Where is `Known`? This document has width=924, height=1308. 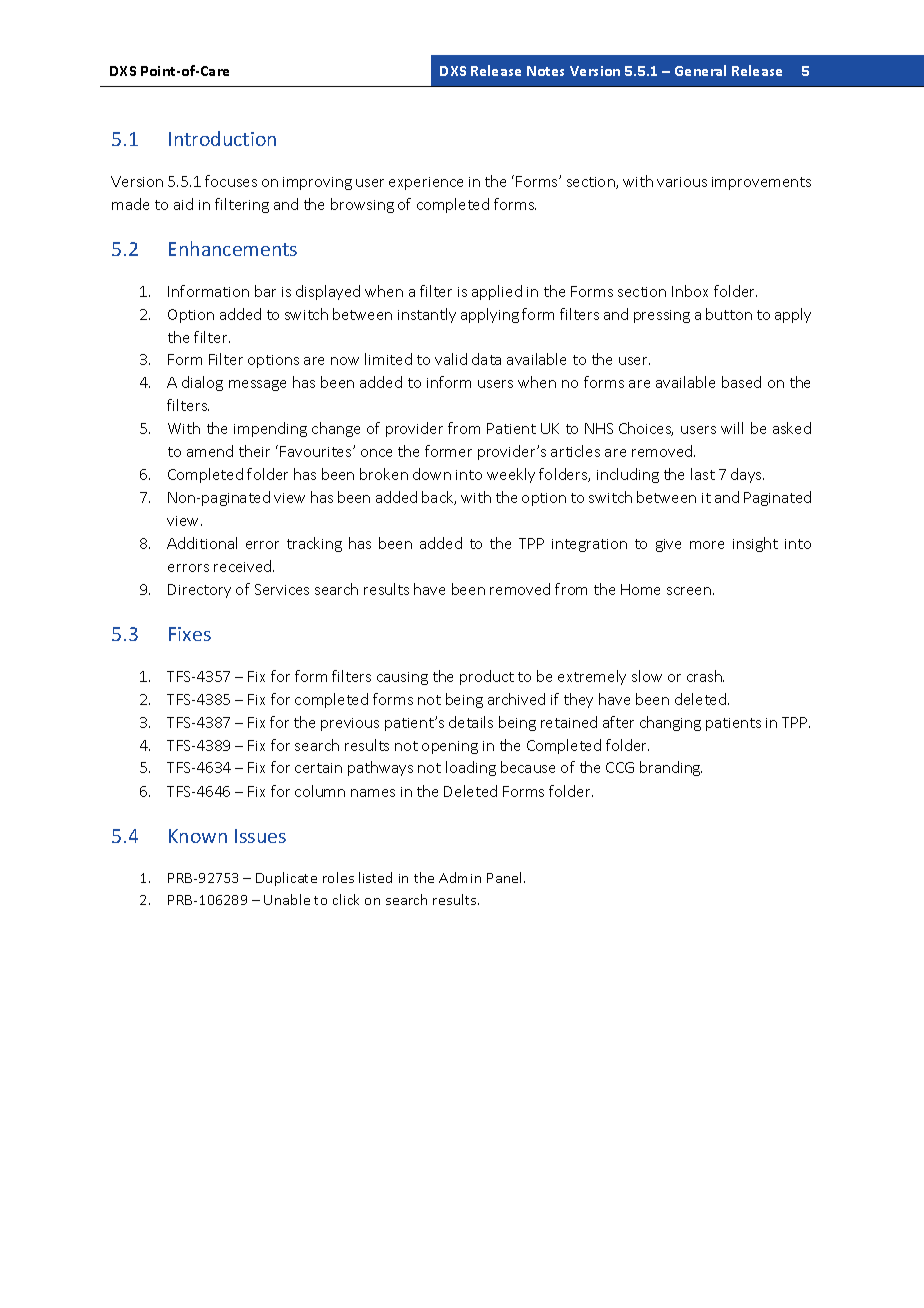
Known is located at coordinates (198, 836).
